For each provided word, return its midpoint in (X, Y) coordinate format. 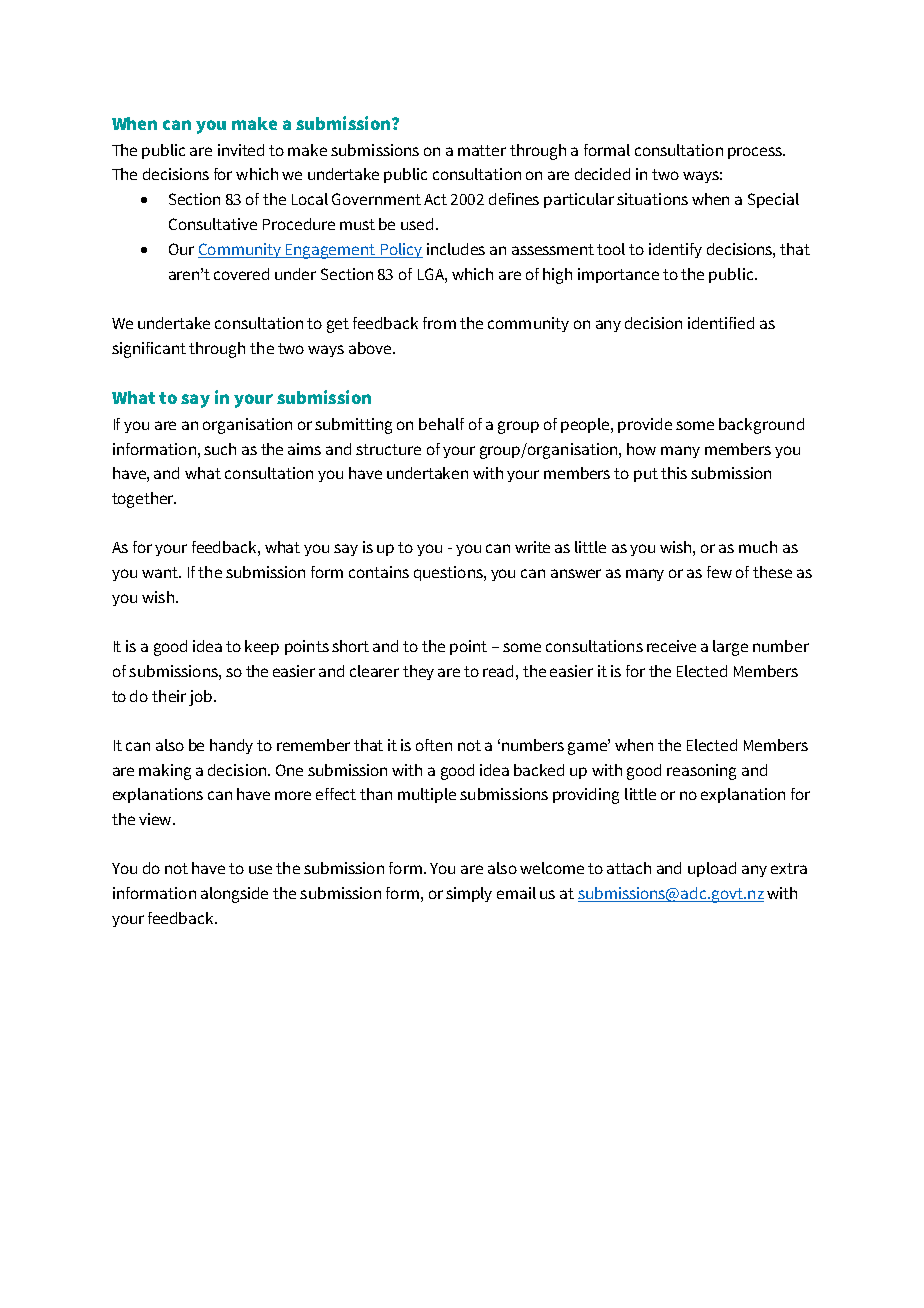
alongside (234, 895)
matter (482, 150)
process (756, 153)
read (500, 671)
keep (262, 647)
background (761, 426)
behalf (441, 424)
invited (241, 150)
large (730, 648)
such (220, 449)
